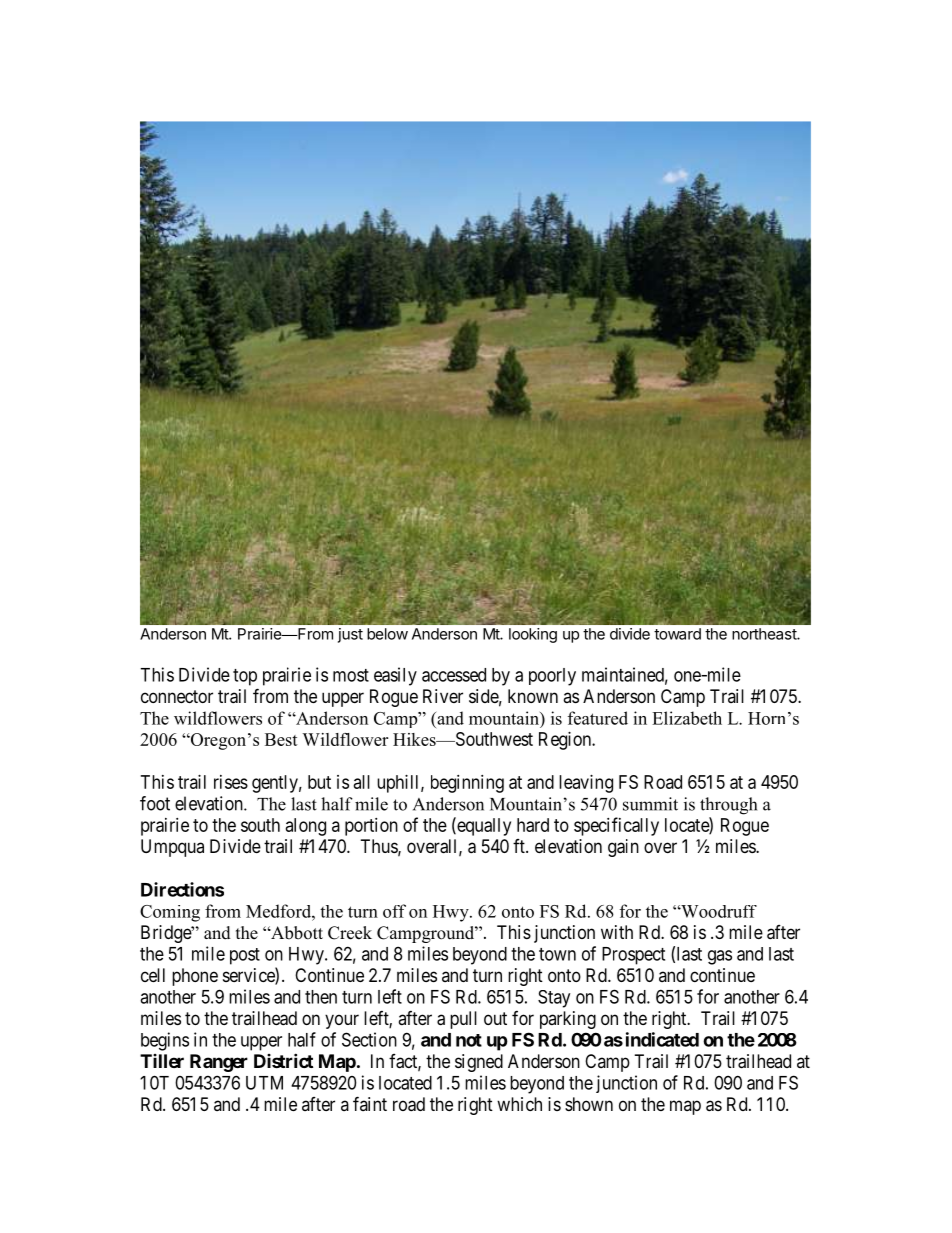 The image size is (952, 1233). What do you see at coordinates (728, 806) in the image?
I see `through` at bounding box center [728, 806].
